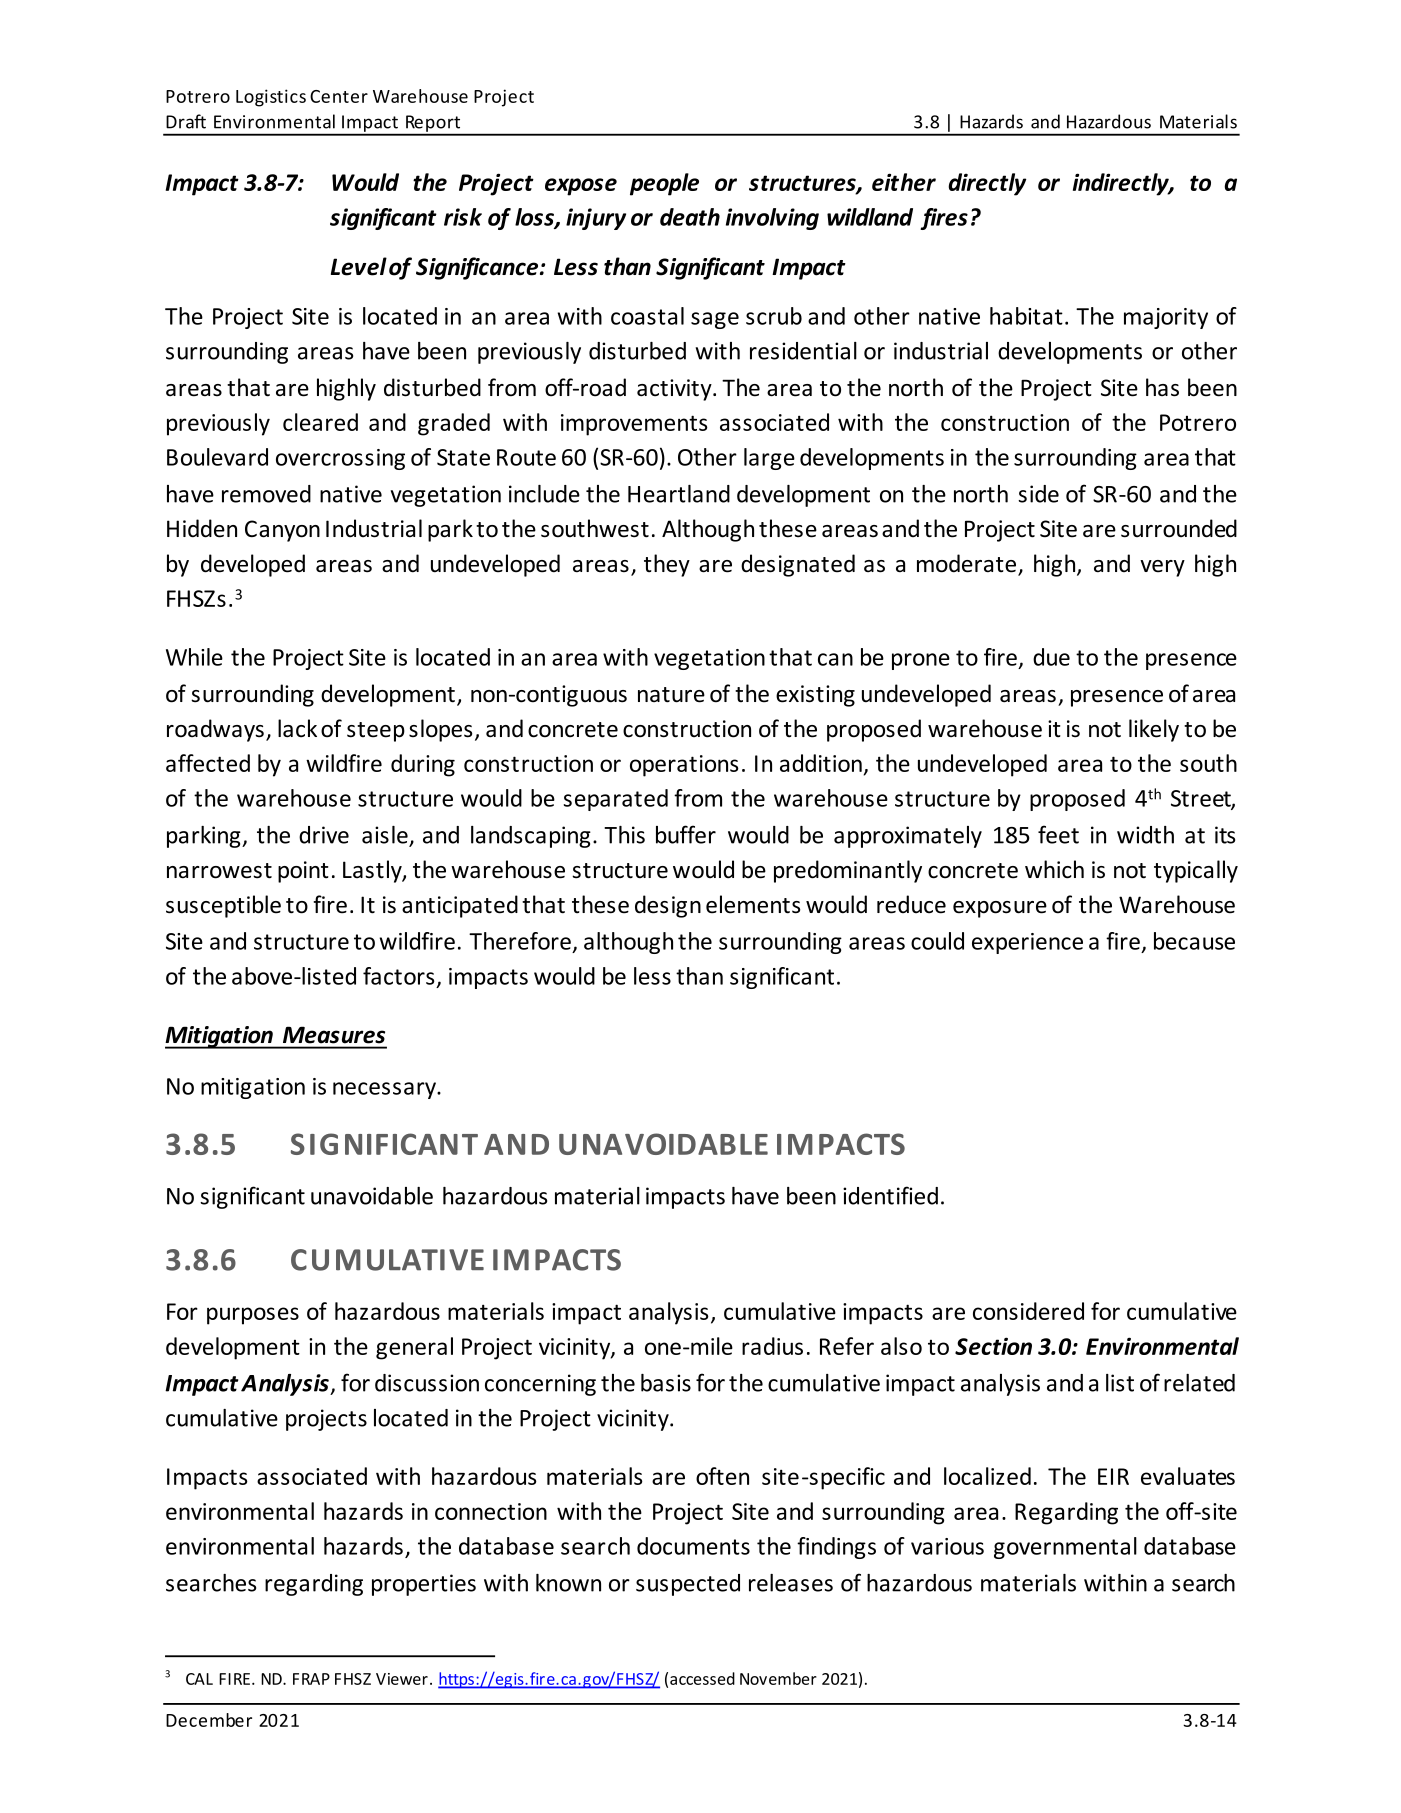 The height and width of the document is (1813, 1401). Describe the element at coordinates (1065, 1548) in the document. I see `governmental` at that location.
